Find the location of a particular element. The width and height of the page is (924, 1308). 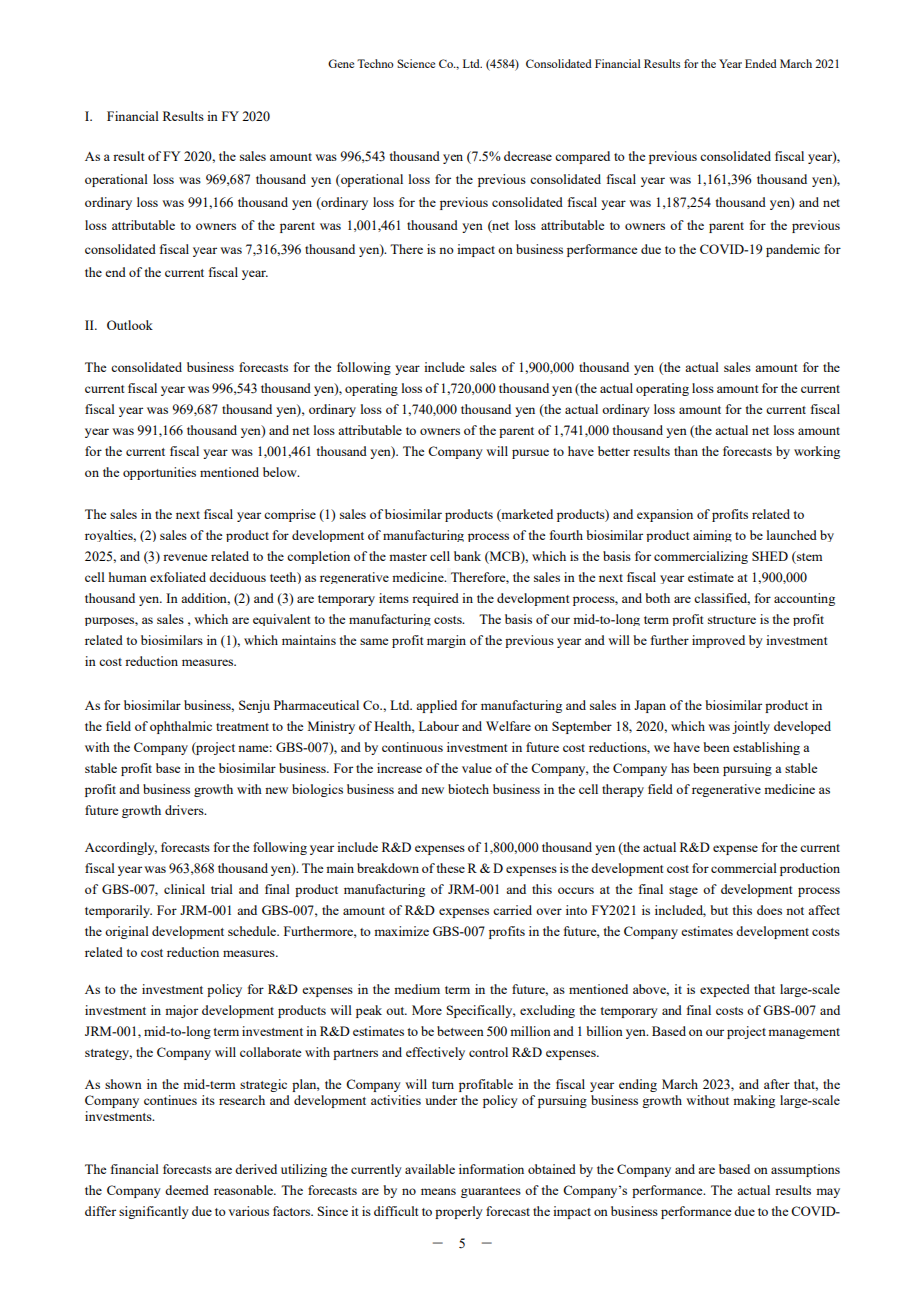

information is located at coordinates (491, 1169).
